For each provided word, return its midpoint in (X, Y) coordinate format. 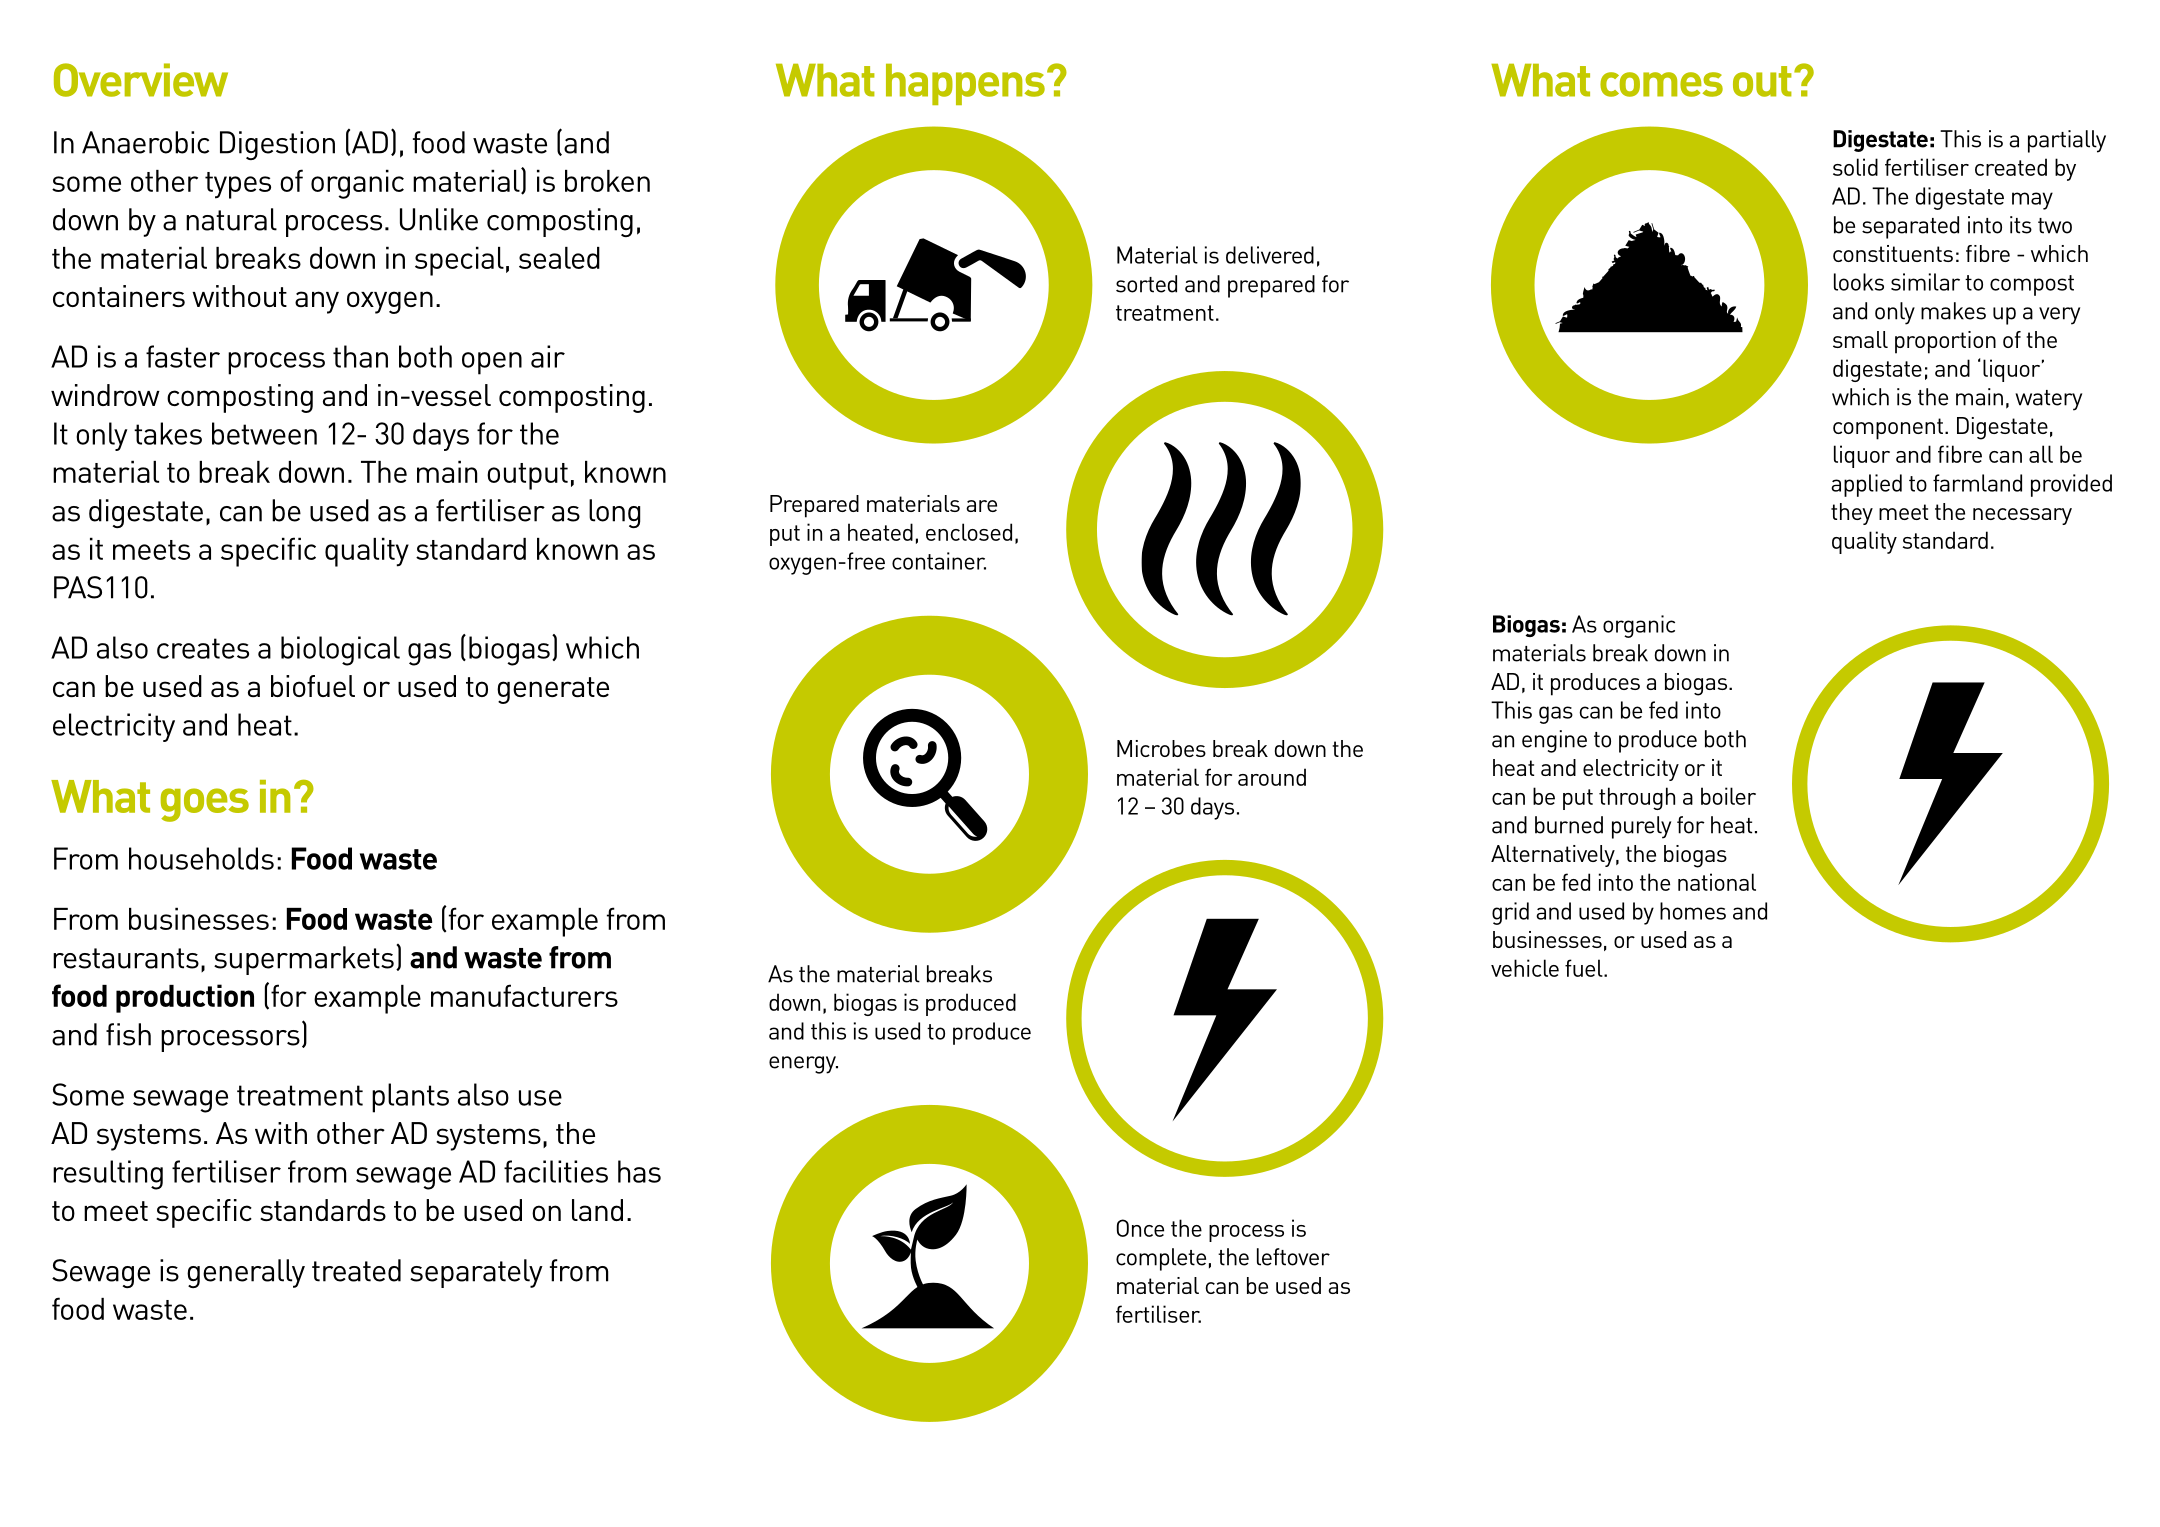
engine (1554, 741)
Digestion (277, 145)
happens (965, 84)
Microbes (1161, 748)
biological (340, 651)
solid (1855, 167)
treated (356, 1270)
